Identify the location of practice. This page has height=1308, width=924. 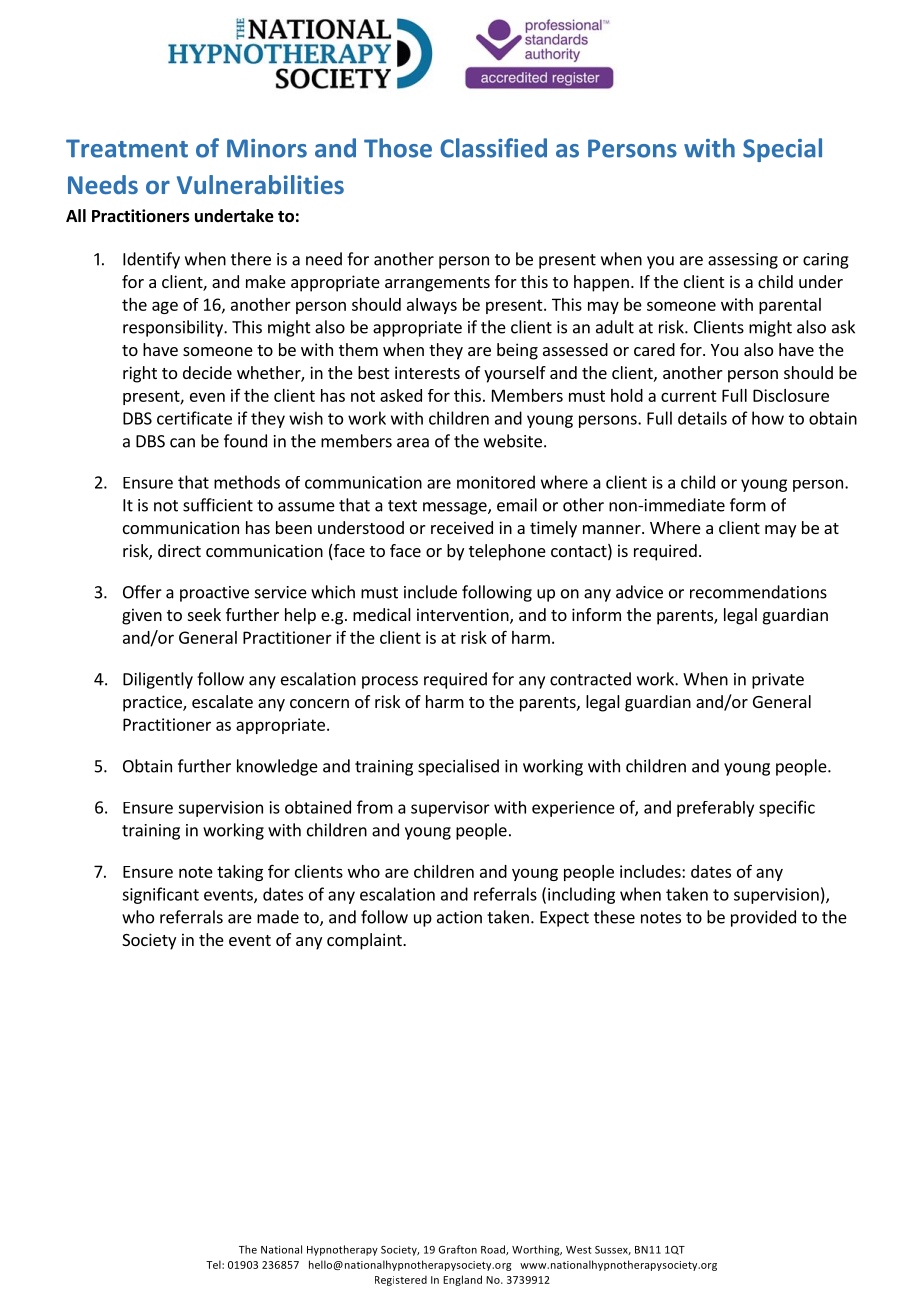
(153, 703).
